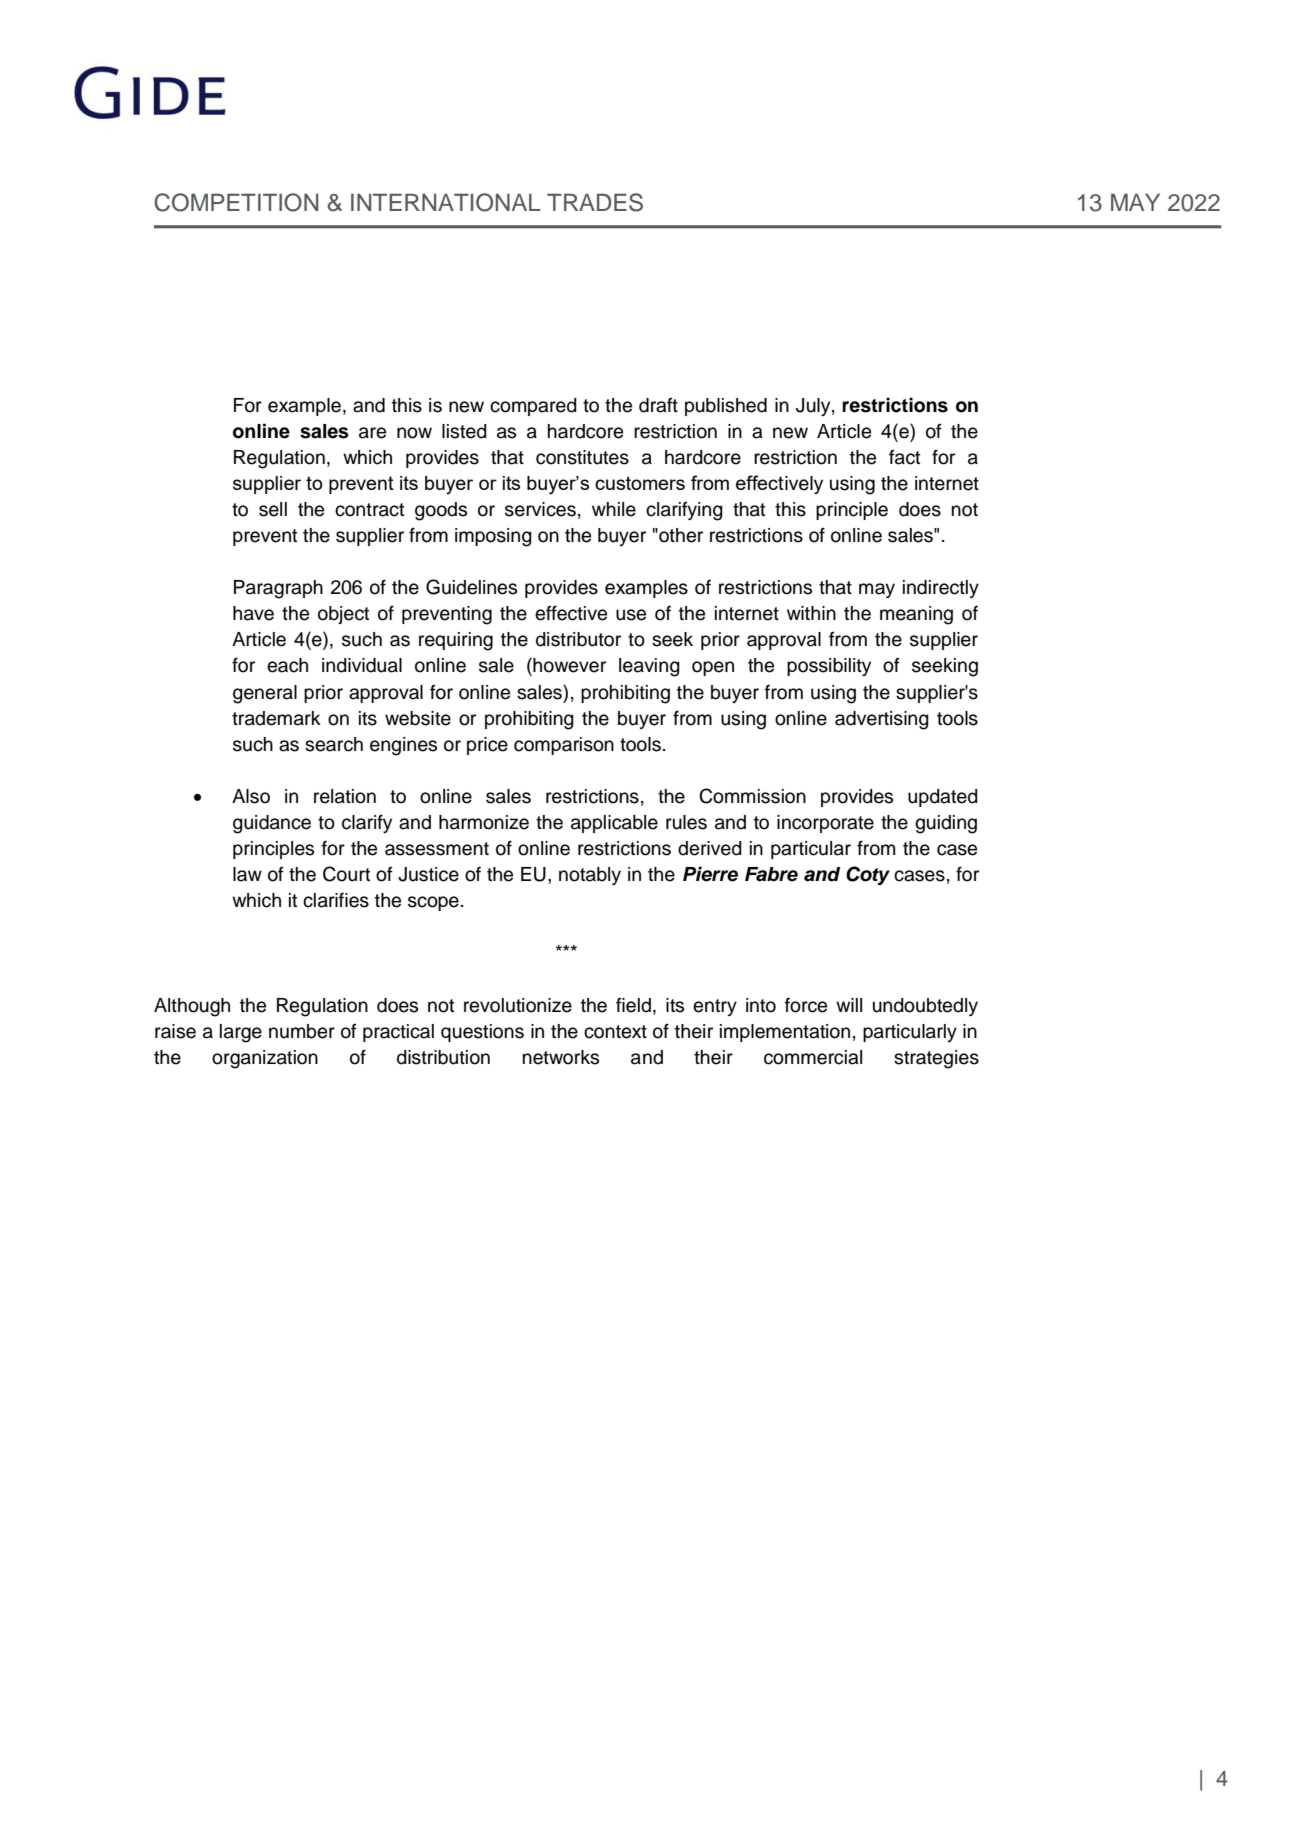 The image size is (1293, 1830). Describe the element at coordinates (726, 407) in the screenshot. I see `published` at that location.
